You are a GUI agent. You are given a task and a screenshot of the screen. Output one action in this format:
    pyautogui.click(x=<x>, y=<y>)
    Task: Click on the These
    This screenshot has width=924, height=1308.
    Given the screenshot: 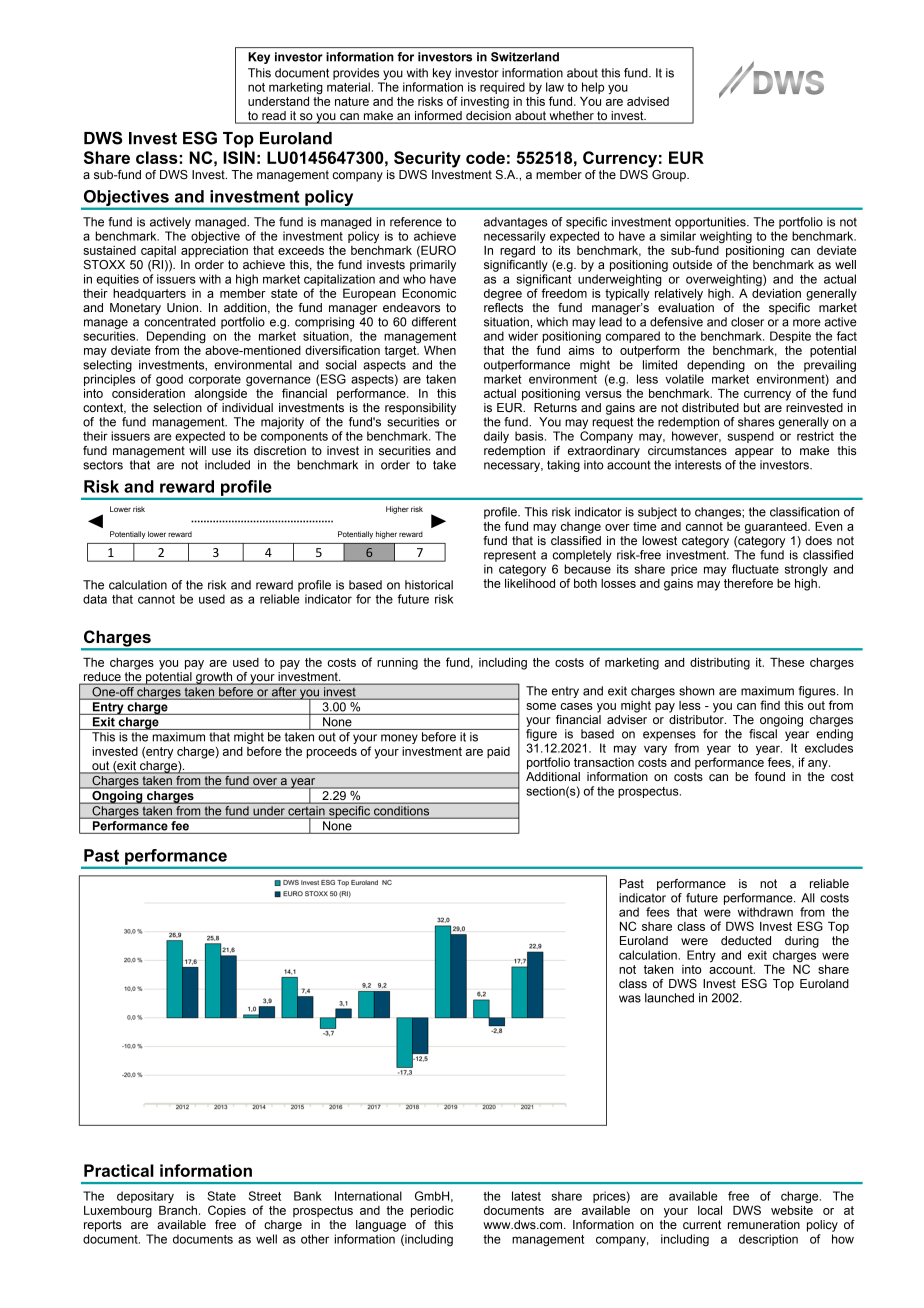 What is the action you would take?
    pyautogui.click(x=787, y=662)
